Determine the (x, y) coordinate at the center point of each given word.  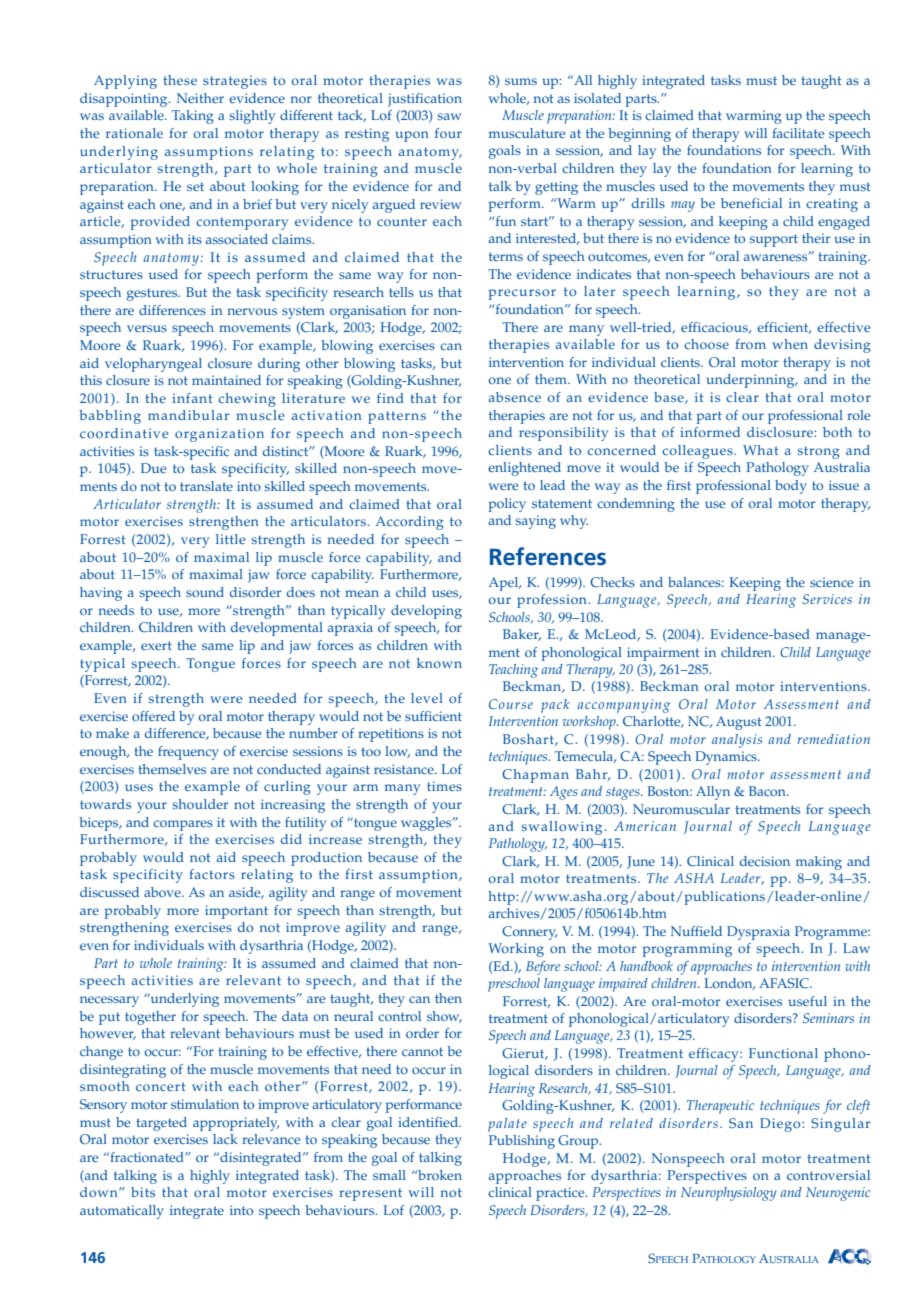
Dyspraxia (758, 933)
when (790, 344)
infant (192, 398)
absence (515, 397)
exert (156, 645)
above (163, 892)
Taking (193, 117)
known (439, 663)
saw (449, 116)
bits (143, 1192)
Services (827, 599)
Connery (529, 933)
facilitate (798, 133)
